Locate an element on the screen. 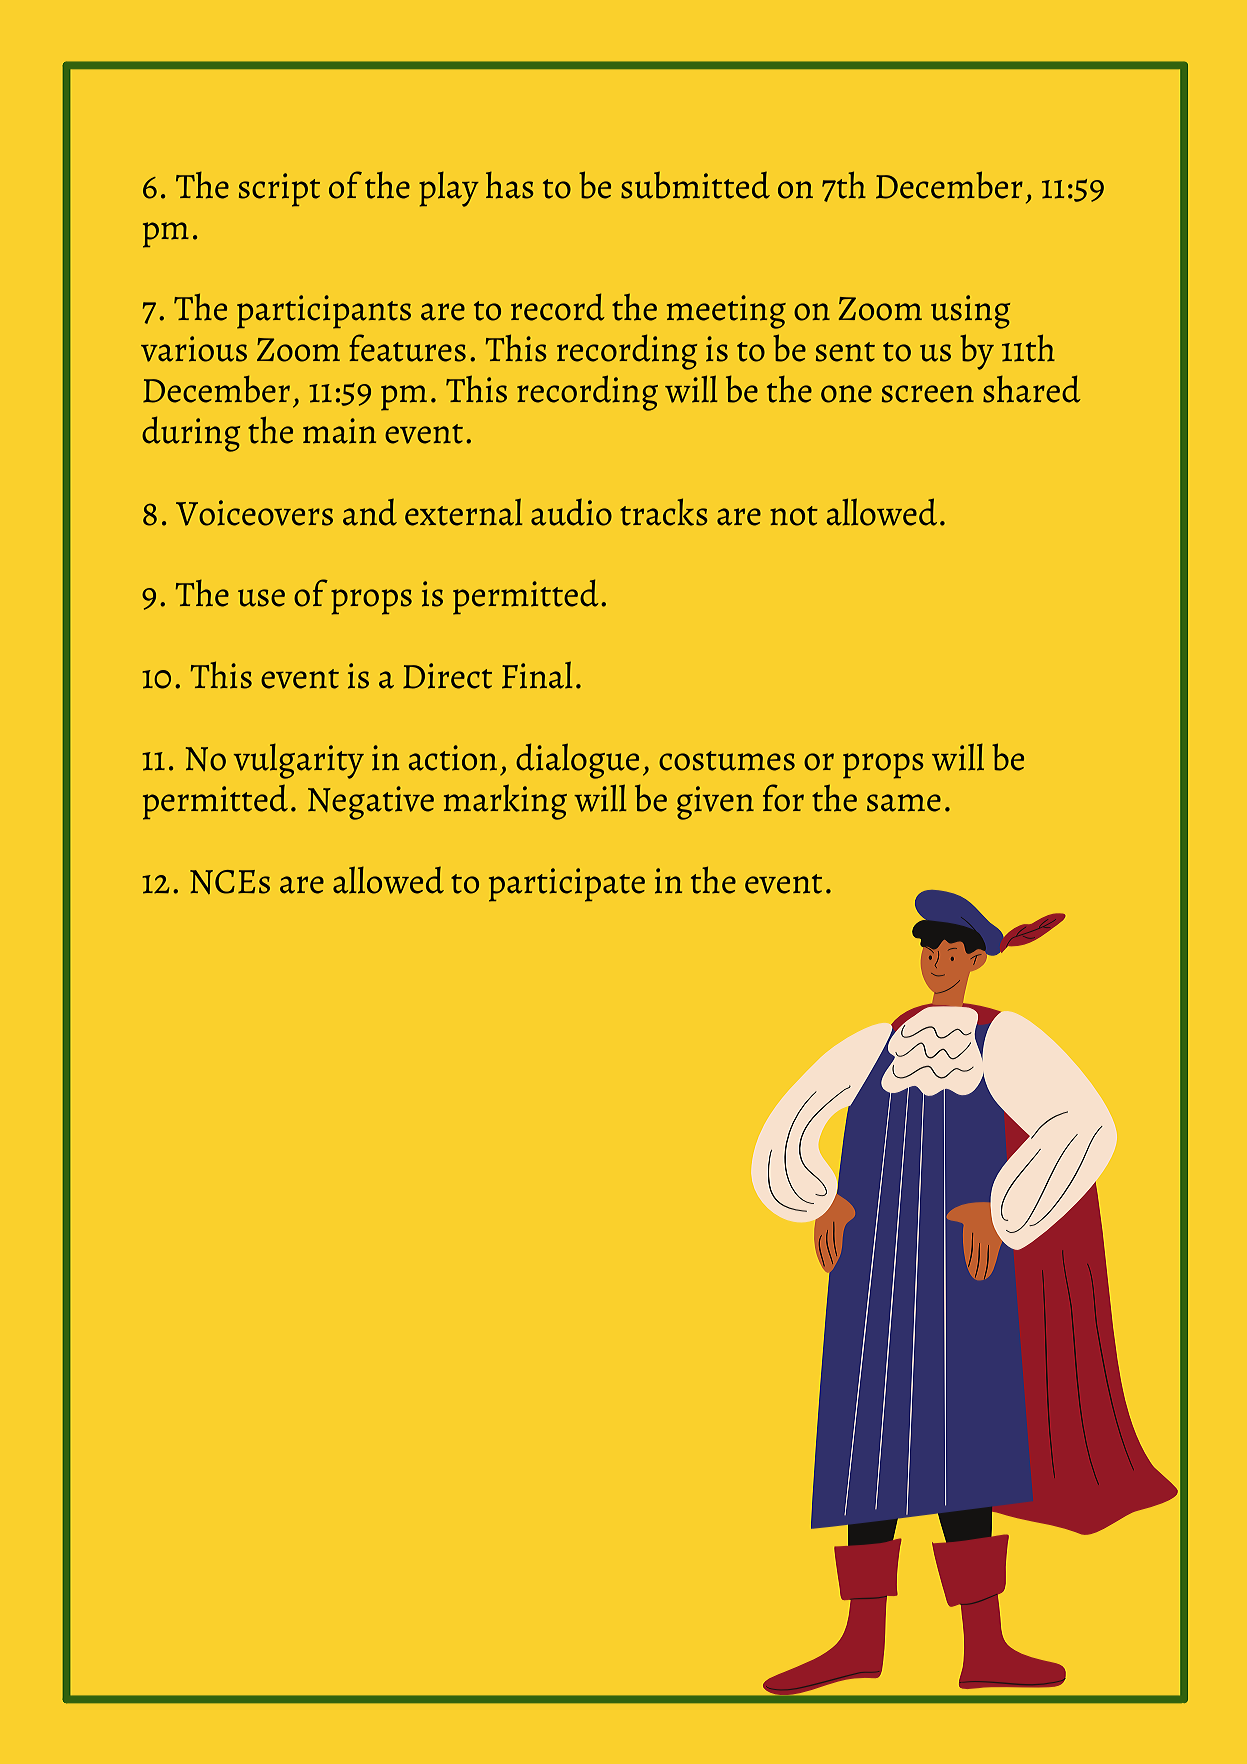 The height and width of the screenshot is (1764, 1247). vulgarity is located at coordinates (298, 761).
